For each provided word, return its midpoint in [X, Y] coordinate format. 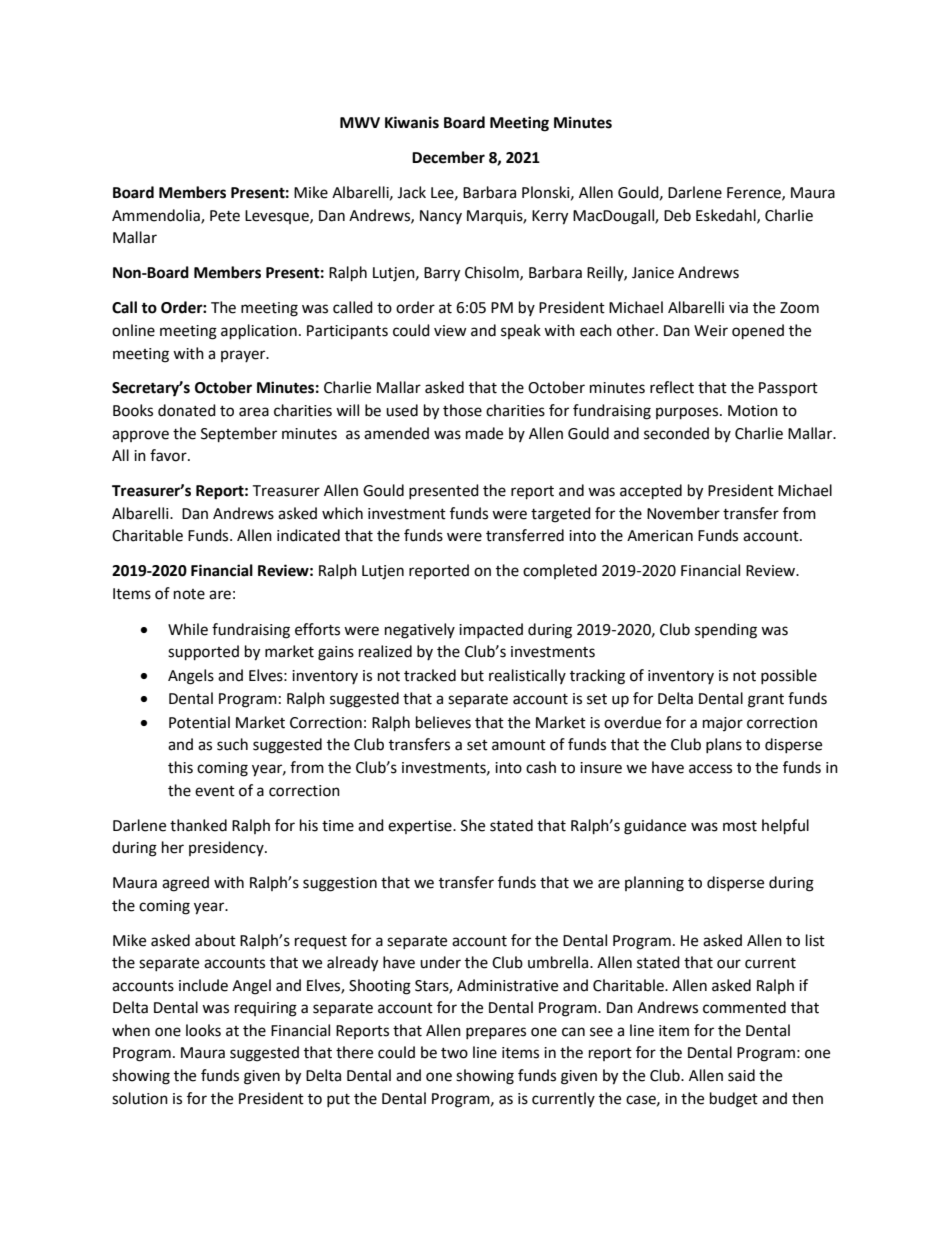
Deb [677, 215]
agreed [185, 884]
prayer [244, 356]
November [683, 513]
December [448, 157]
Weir [711, 331]
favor [169, 455]
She [473, 825]
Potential [199, 722]
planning [654, 884]
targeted [561, 515]
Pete [225, 216]
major [723, 724]
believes [443, 722]
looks [203, 1030]
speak [521, 331]
